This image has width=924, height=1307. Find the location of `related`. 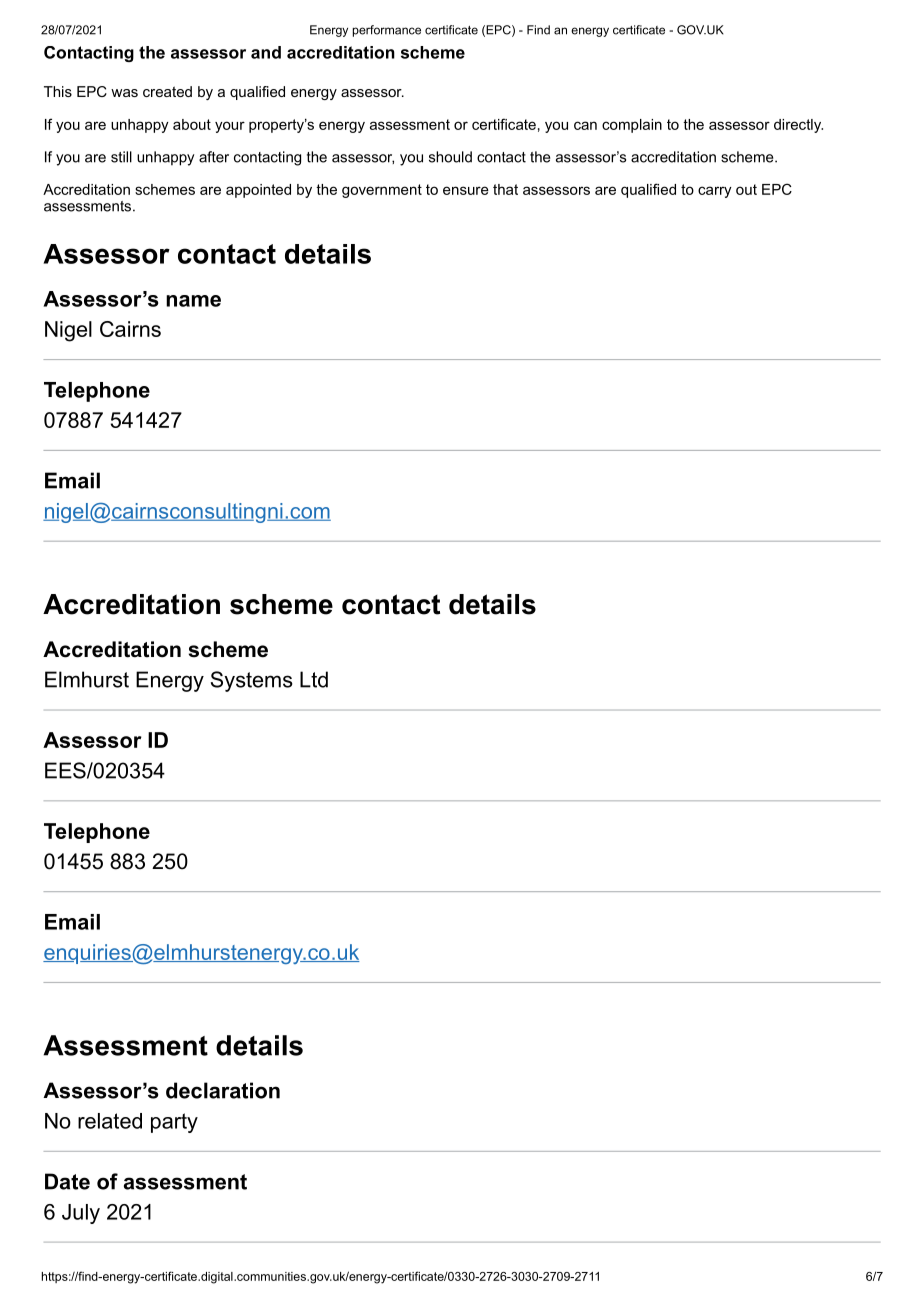

related is located at coordinates (110, 1121).
